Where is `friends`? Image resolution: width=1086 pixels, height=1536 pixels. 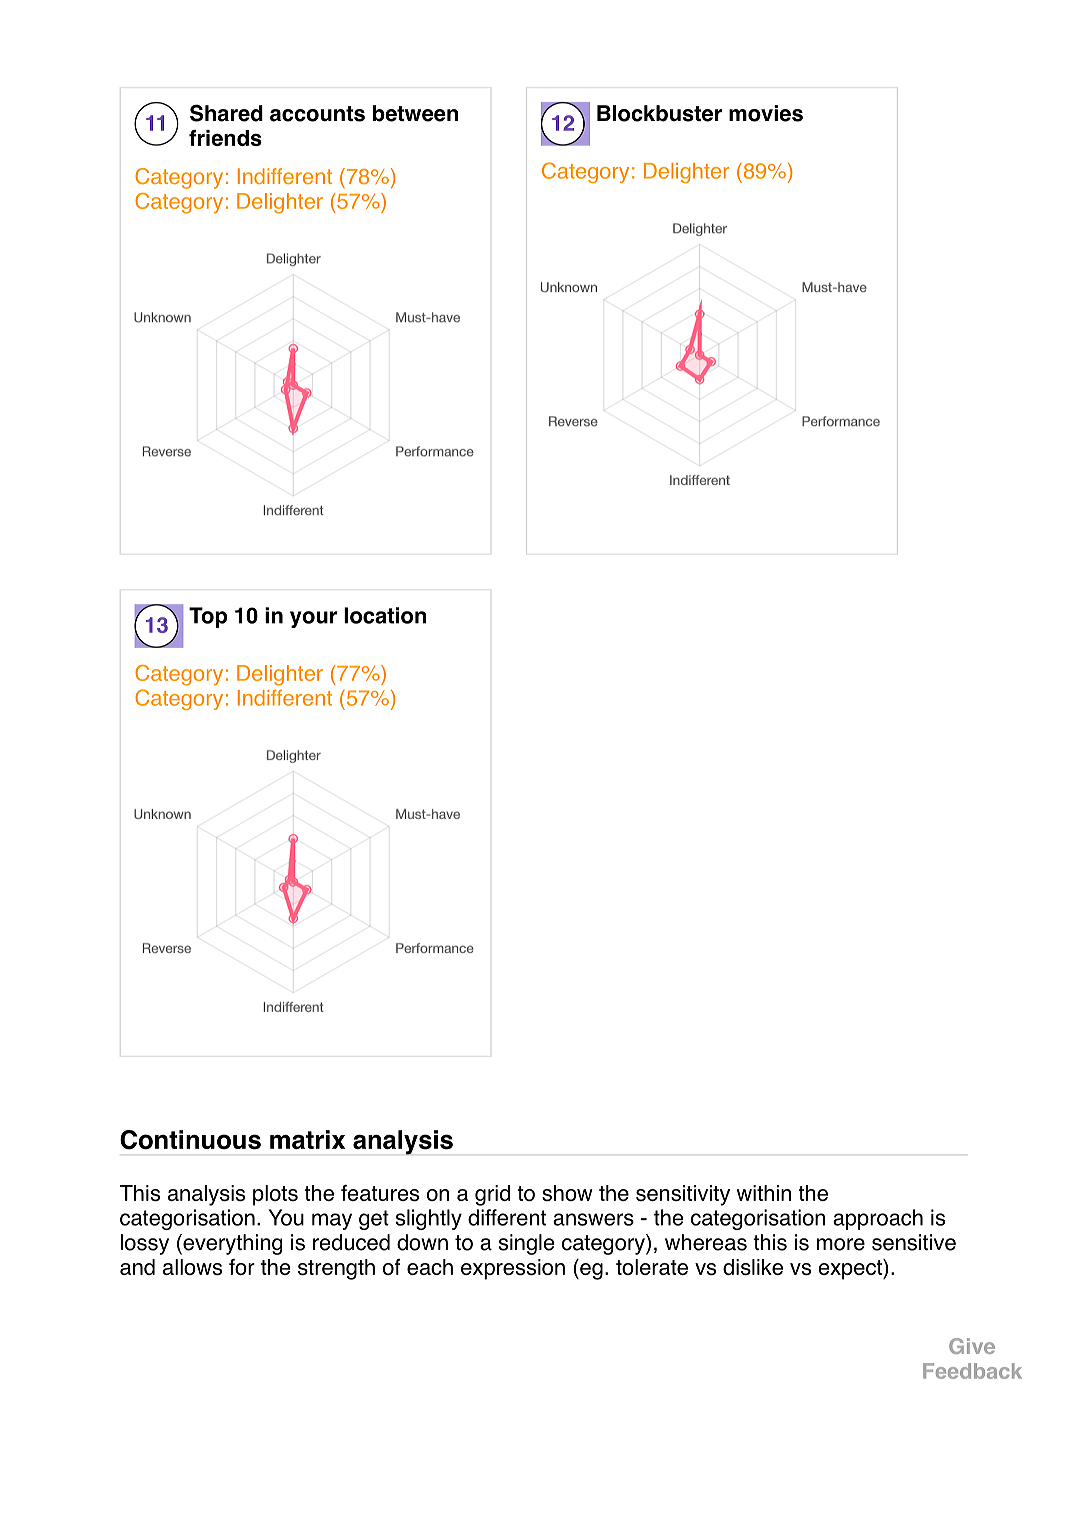
friends is located at coordinates (225, 138).
